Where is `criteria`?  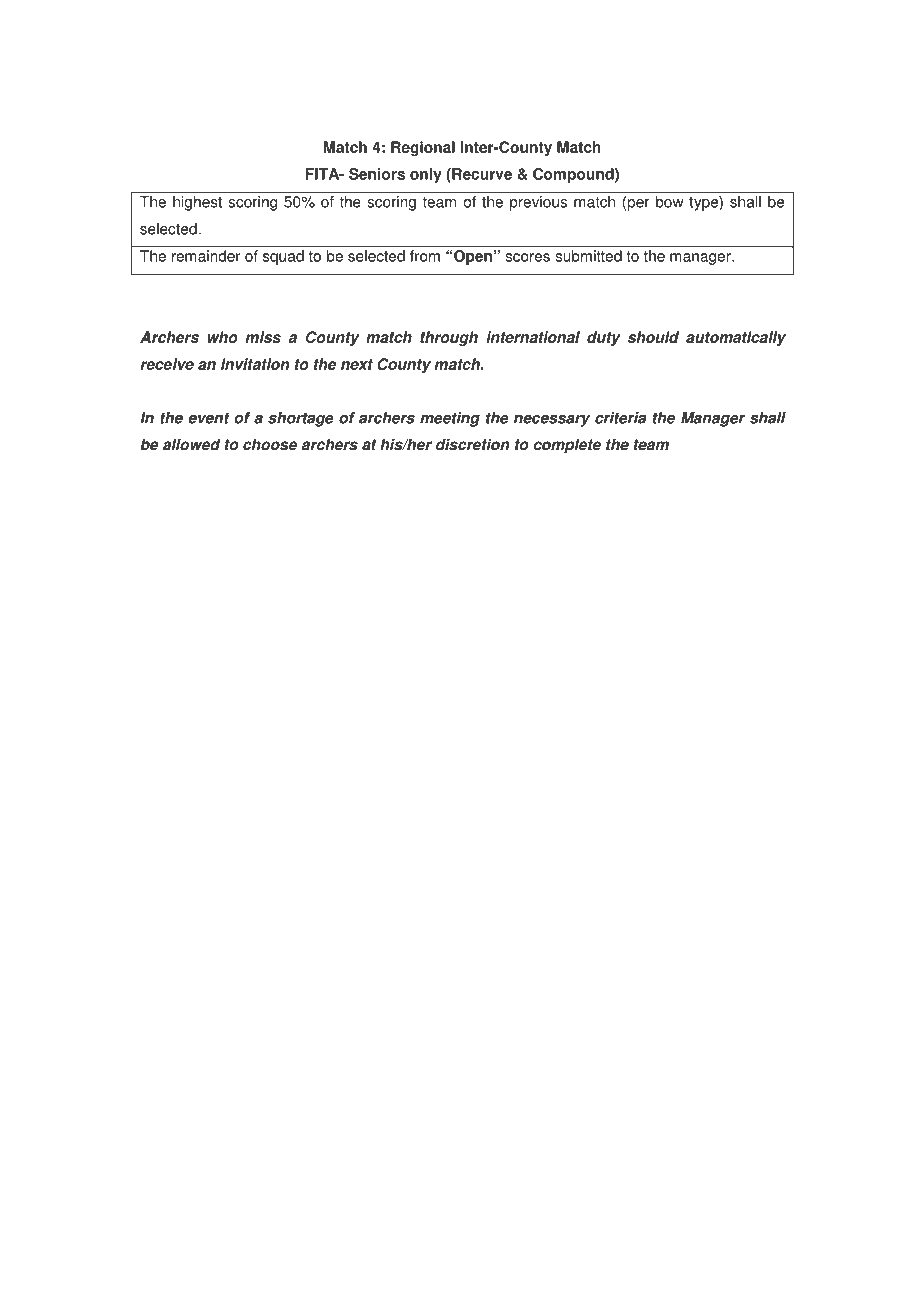 criteria is located at coordinates (620, 418).
